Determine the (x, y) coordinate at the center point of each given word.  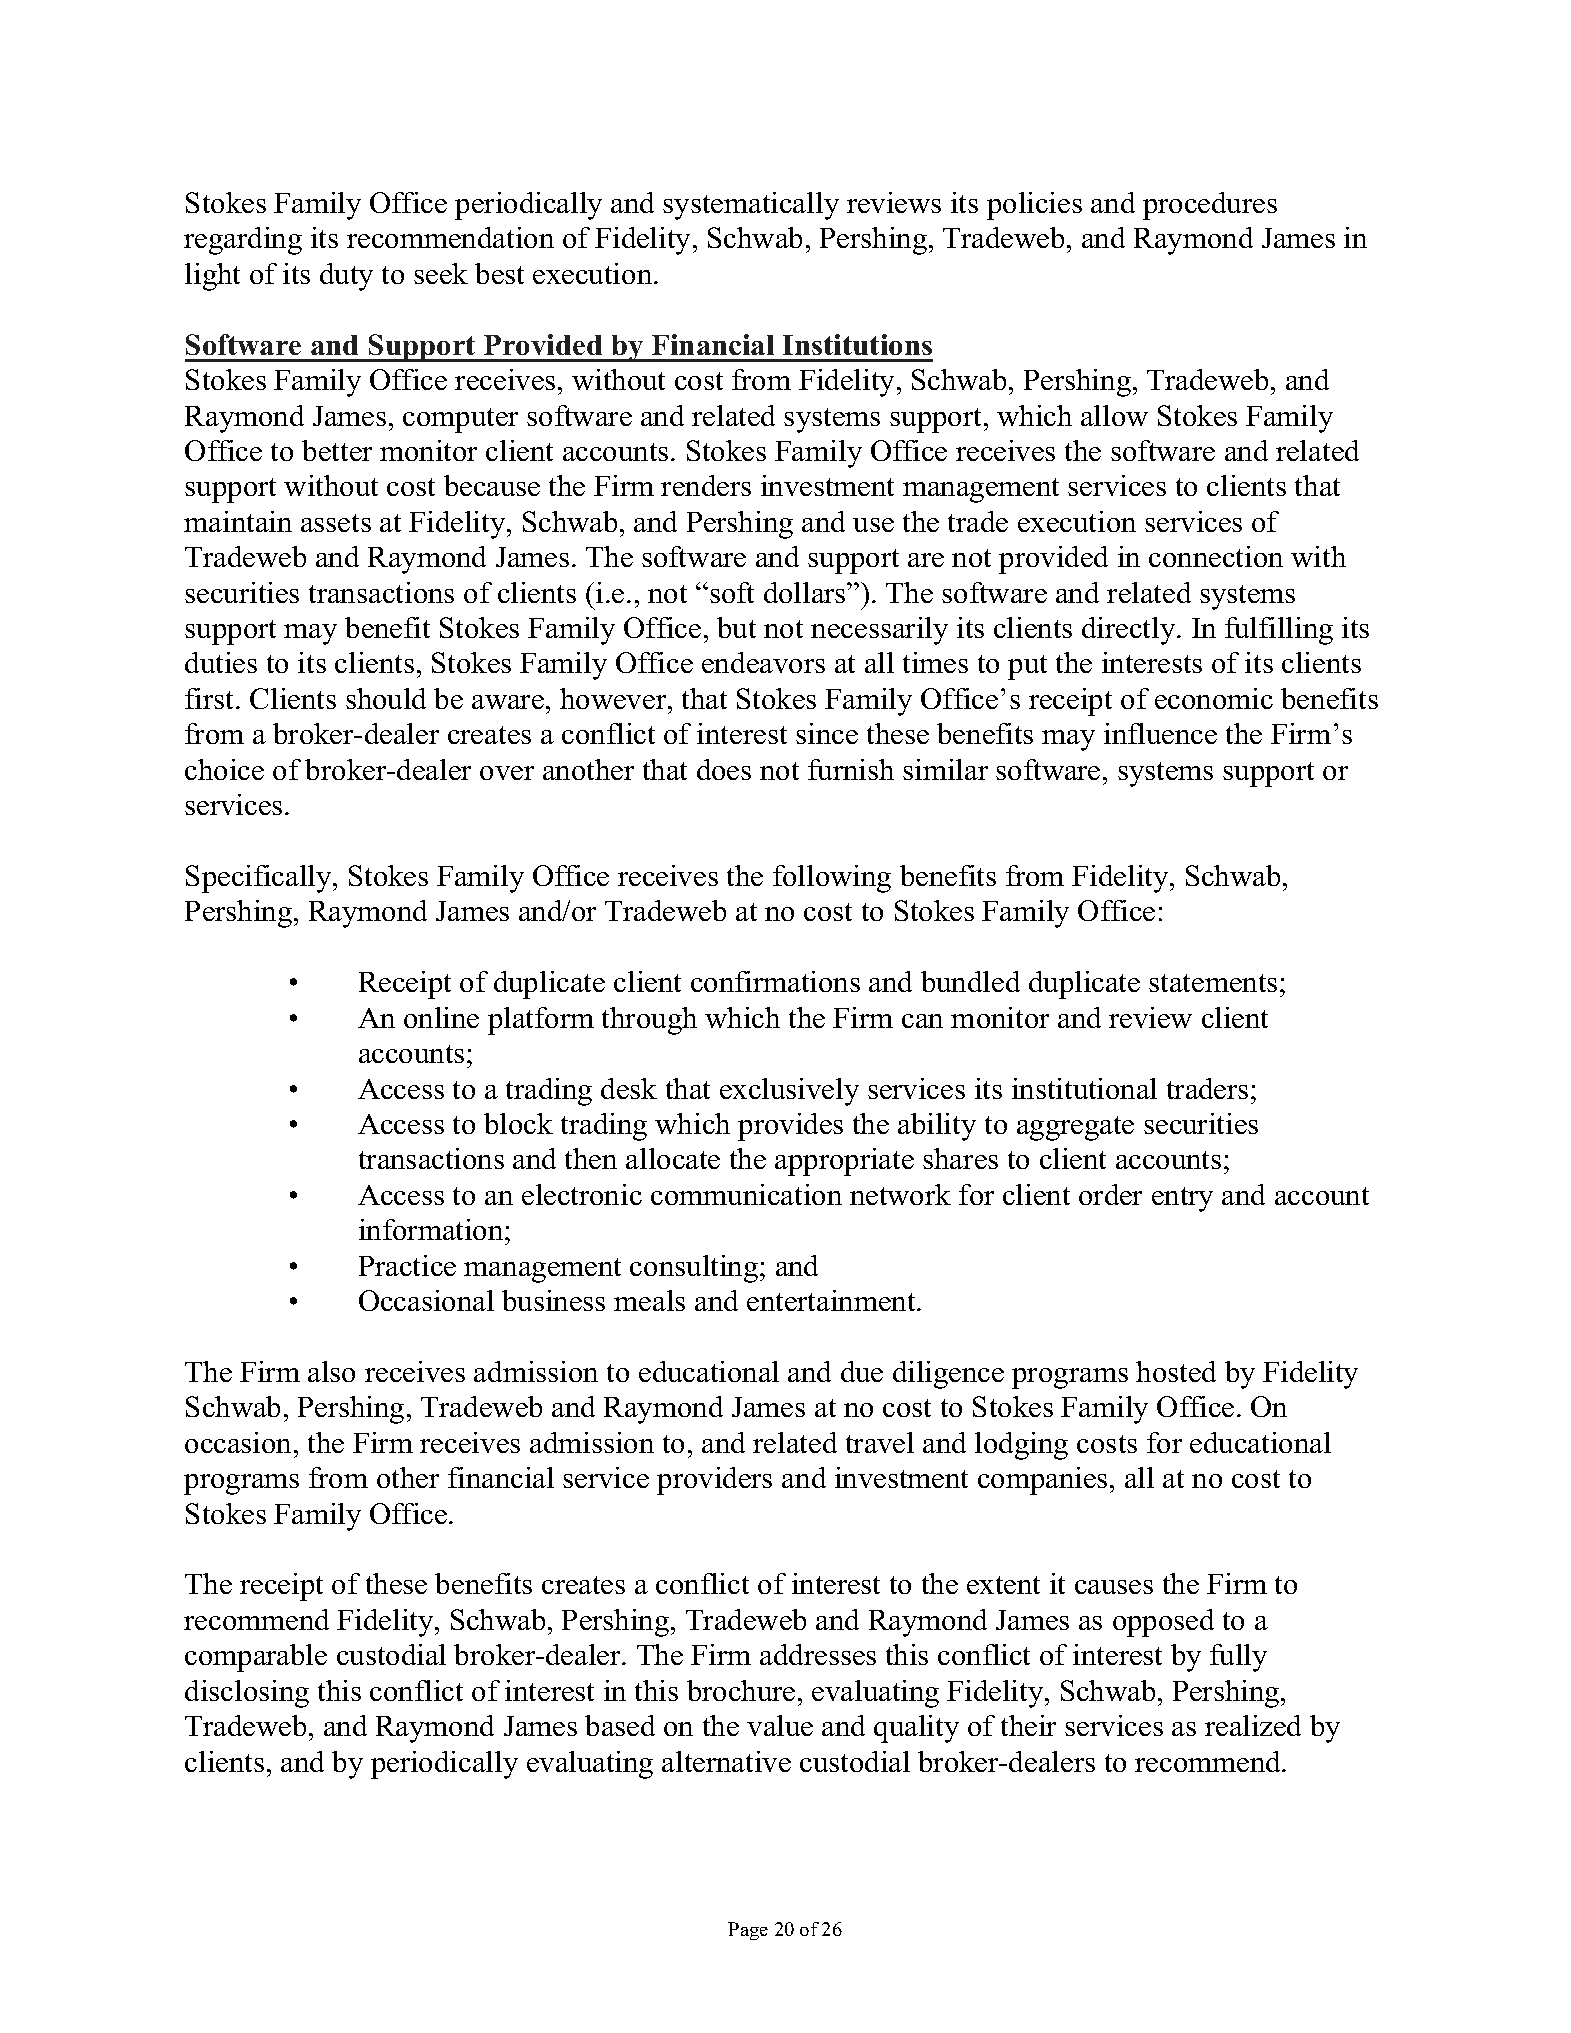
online (441, 1017)
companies (1042, 1481)
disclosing (247, 1694)
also (331, 1371)
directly (1130, 631)
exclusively (789, 1092)
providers (714, 1481)
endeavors (763, 662)
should (386, 698)
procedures (1210, 206)
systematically (751, 206)
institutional (1084, 1088)
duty (346, 277)
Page (748, 1931)
